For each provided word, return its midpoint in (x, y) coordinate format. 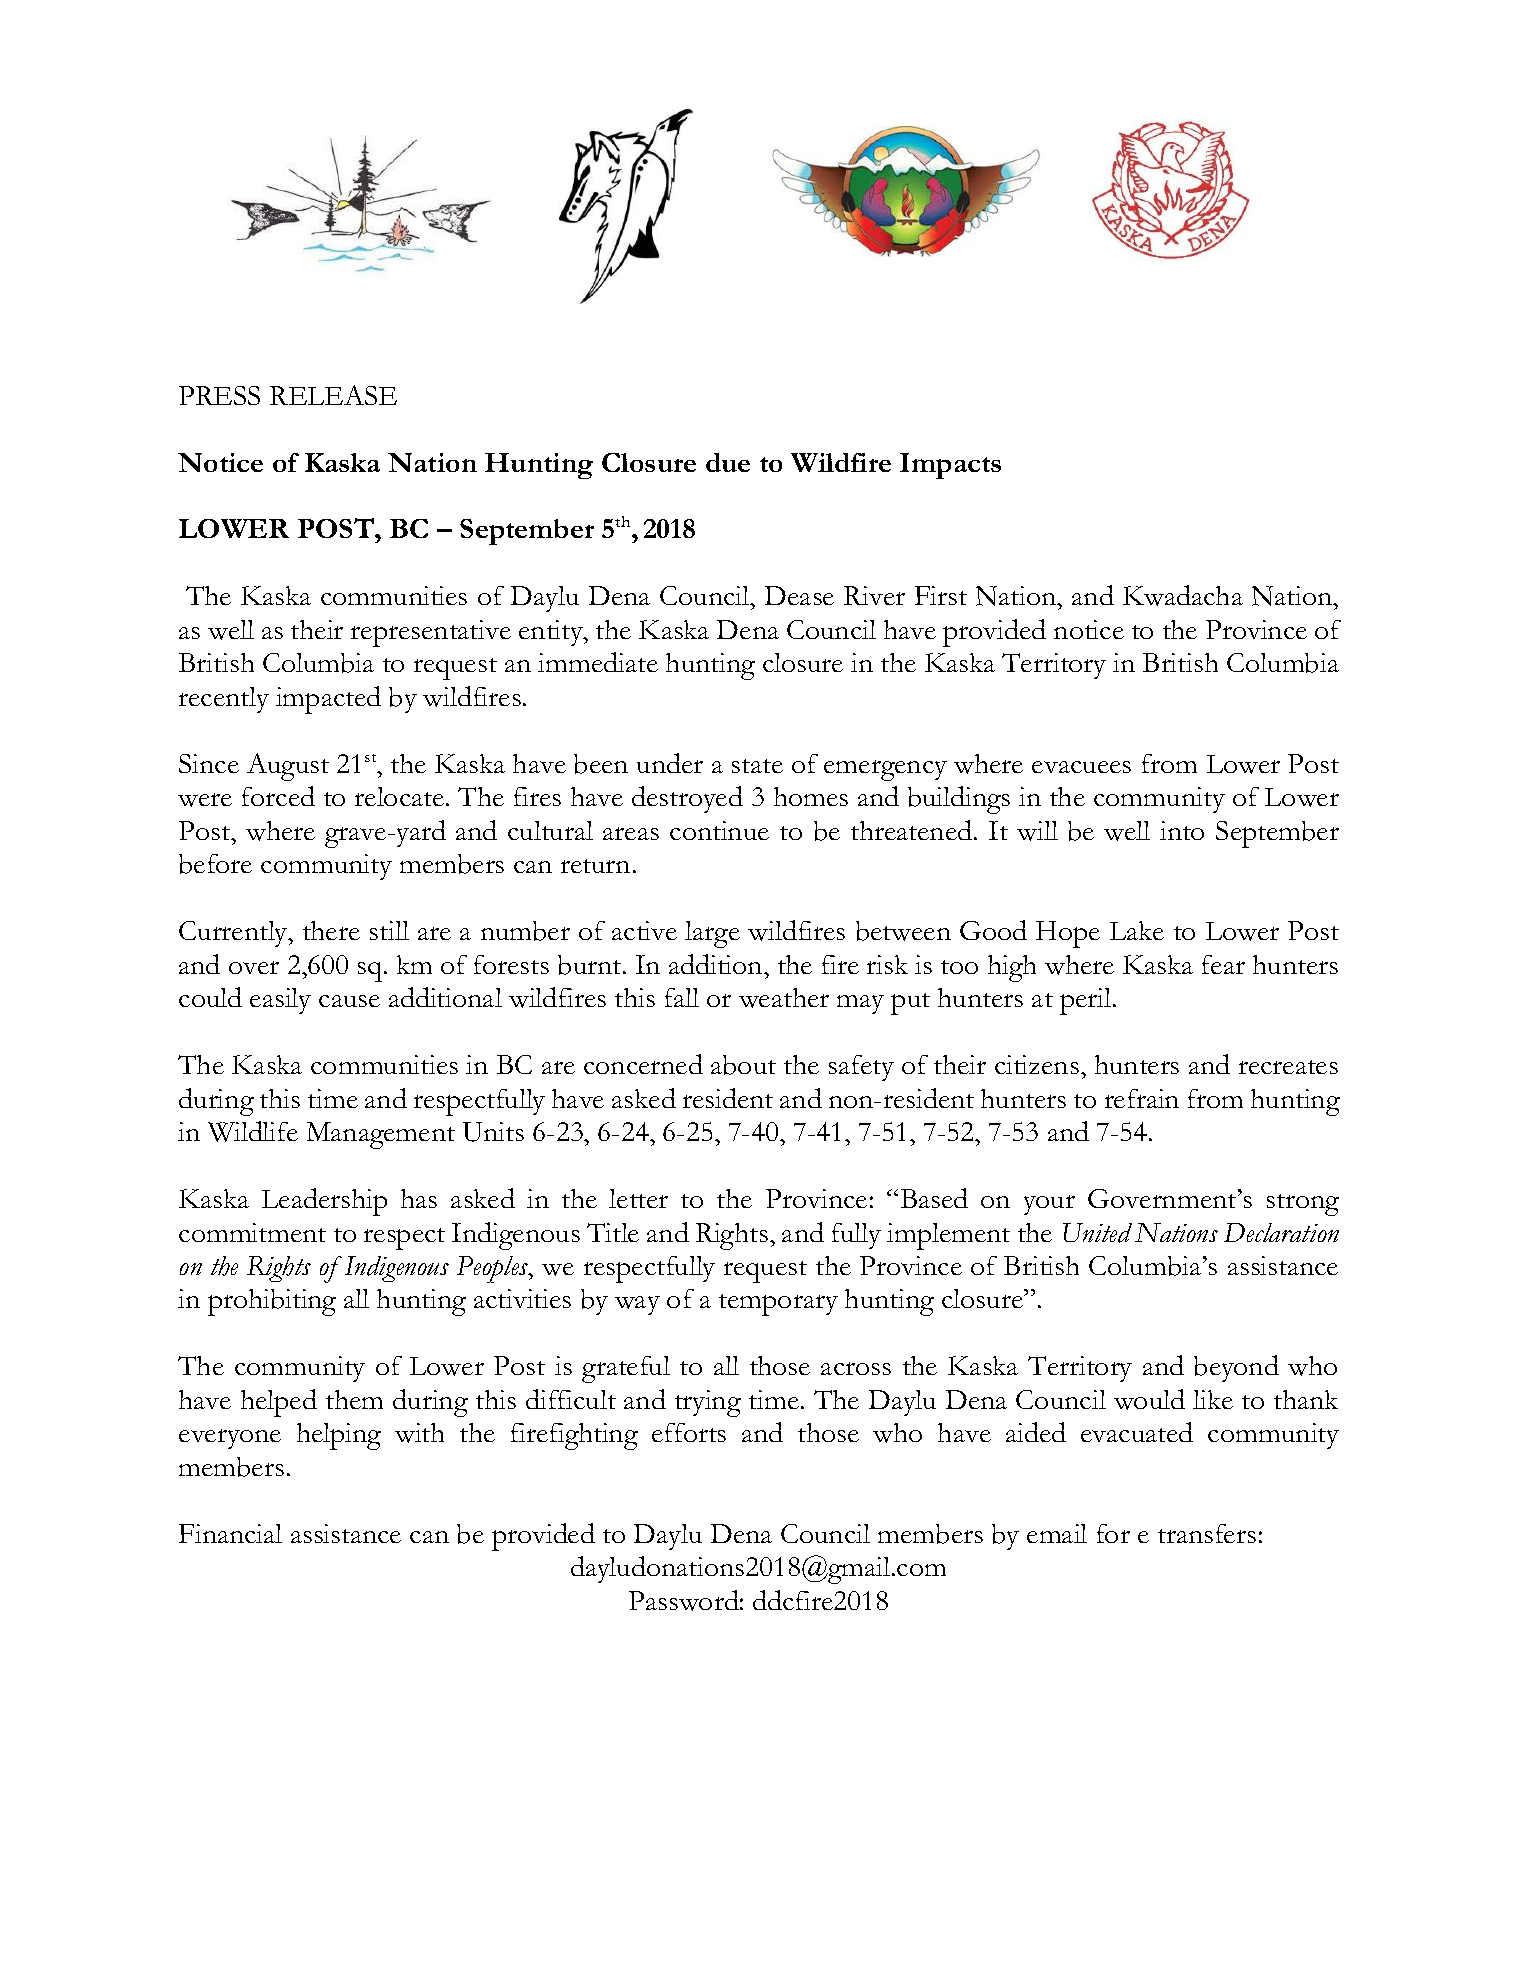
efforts (689, 1432)
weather (784, 998)
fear (1223, 964)
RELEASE (333, 395)
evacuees (1081, 767)
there (331, 930)
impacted (328, 700)
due (728, 462)
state (757, 766)
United (1097, 1233)
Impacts (950, 466)
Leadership (324, 1202)
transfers (1207, 1533)
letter (638, 1198)
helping (339, 1436)
